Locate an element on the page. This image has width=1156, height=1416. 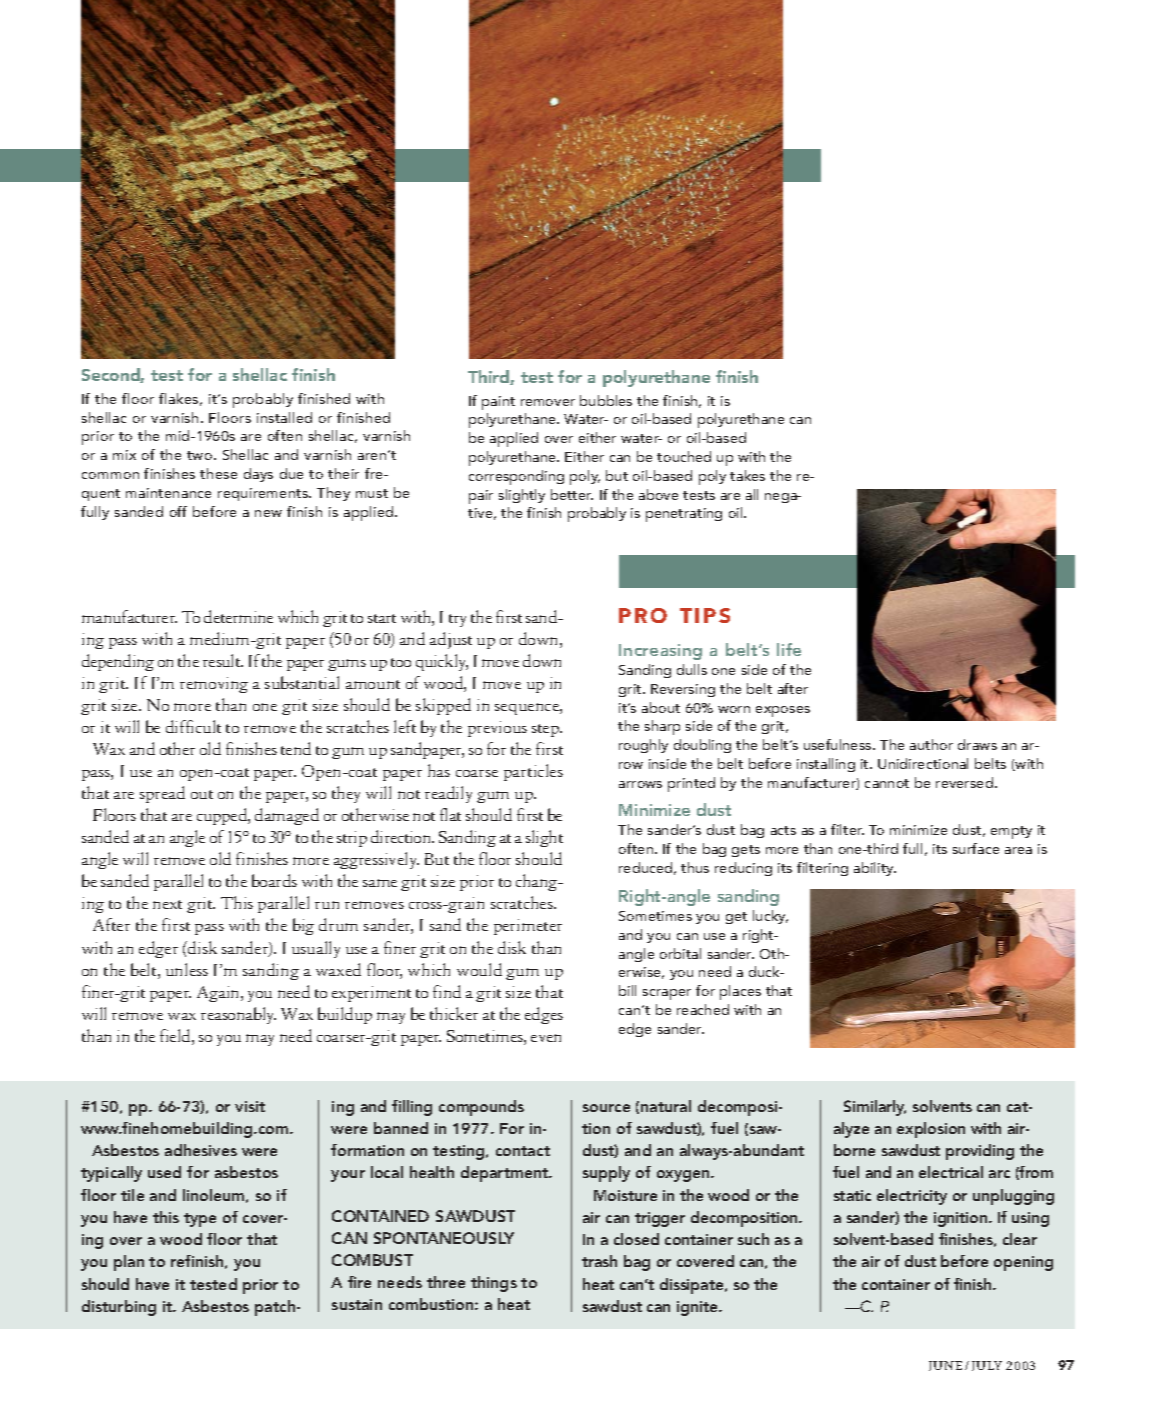
plan is located at coordinates (129, 1263).
